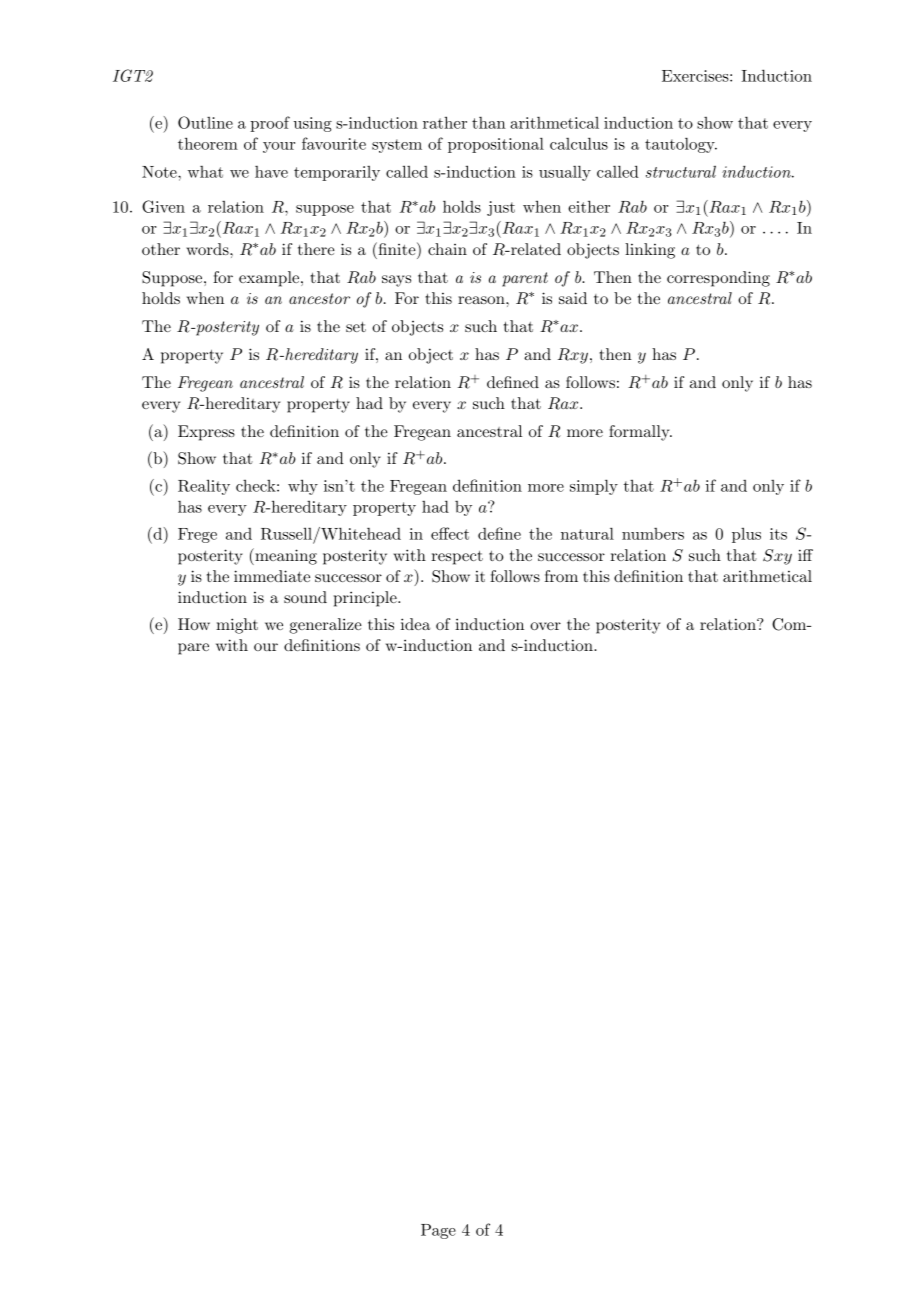 Image resolution: width=924 pixels, height=1308 pixels. I want to click on principle, so click(366, 599).
